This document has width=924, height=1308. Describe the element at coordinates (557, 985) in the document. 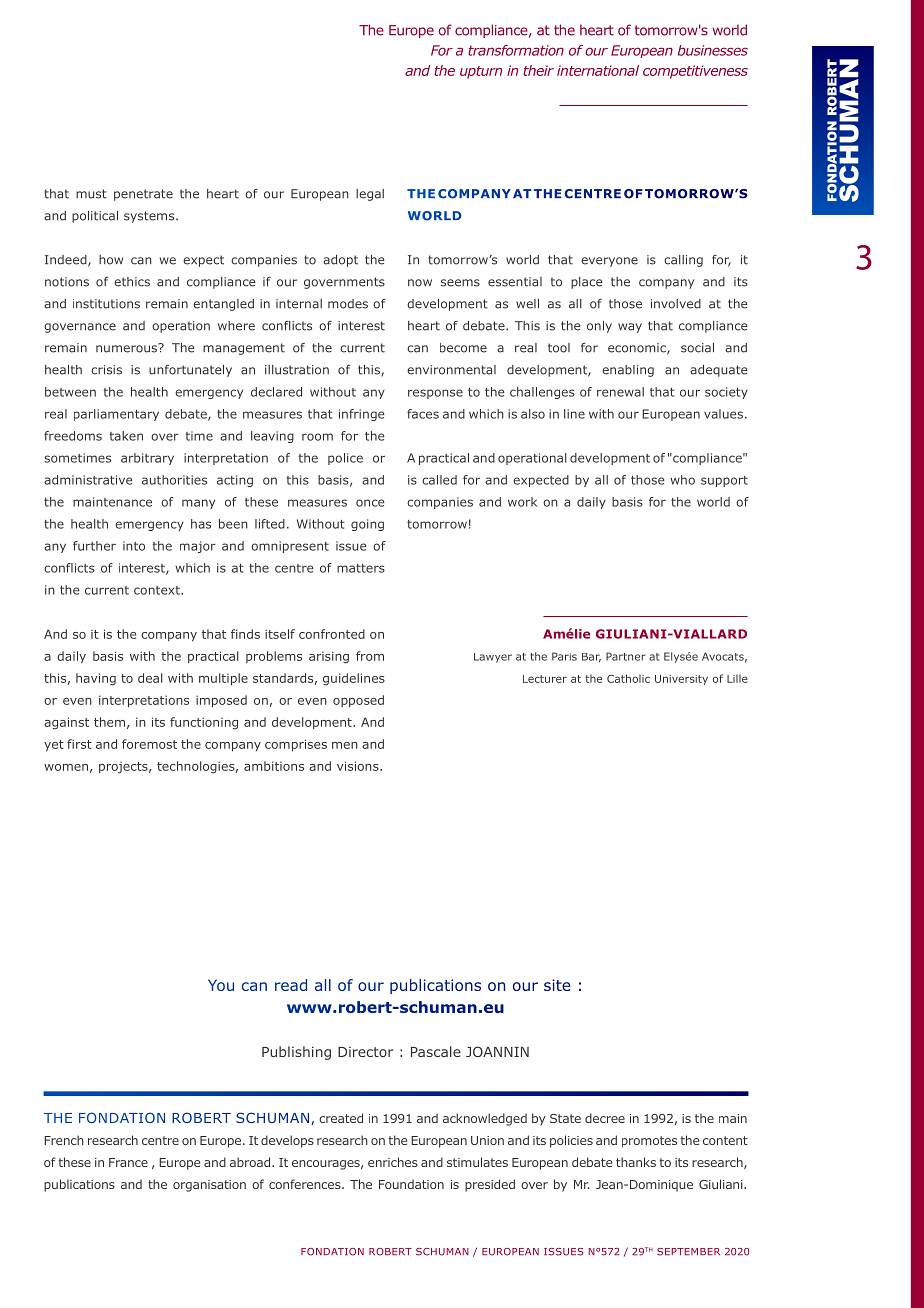

I see `site` at that location.
